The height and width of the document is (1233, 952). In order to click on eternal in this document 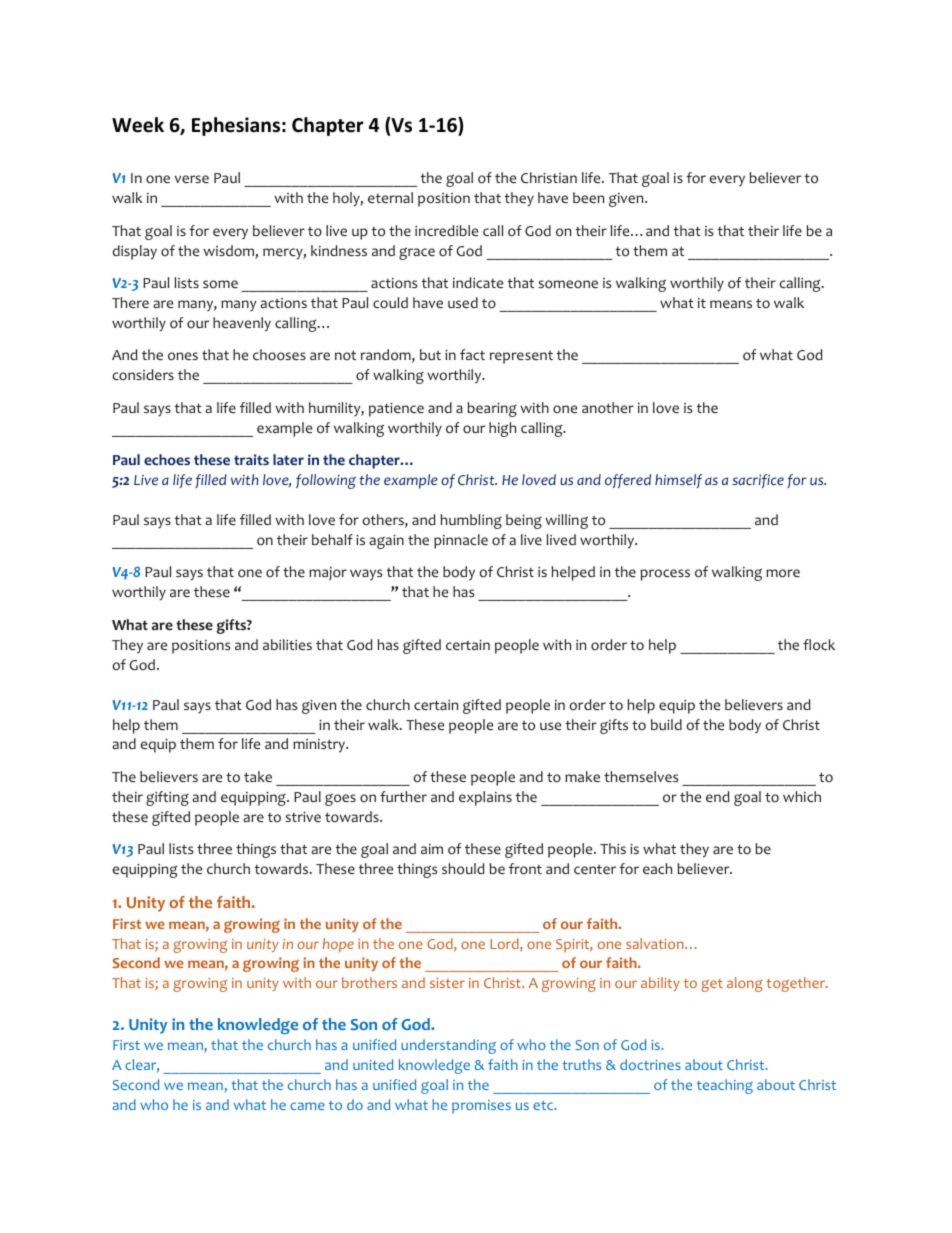, I will do `click(390, 197)`.
